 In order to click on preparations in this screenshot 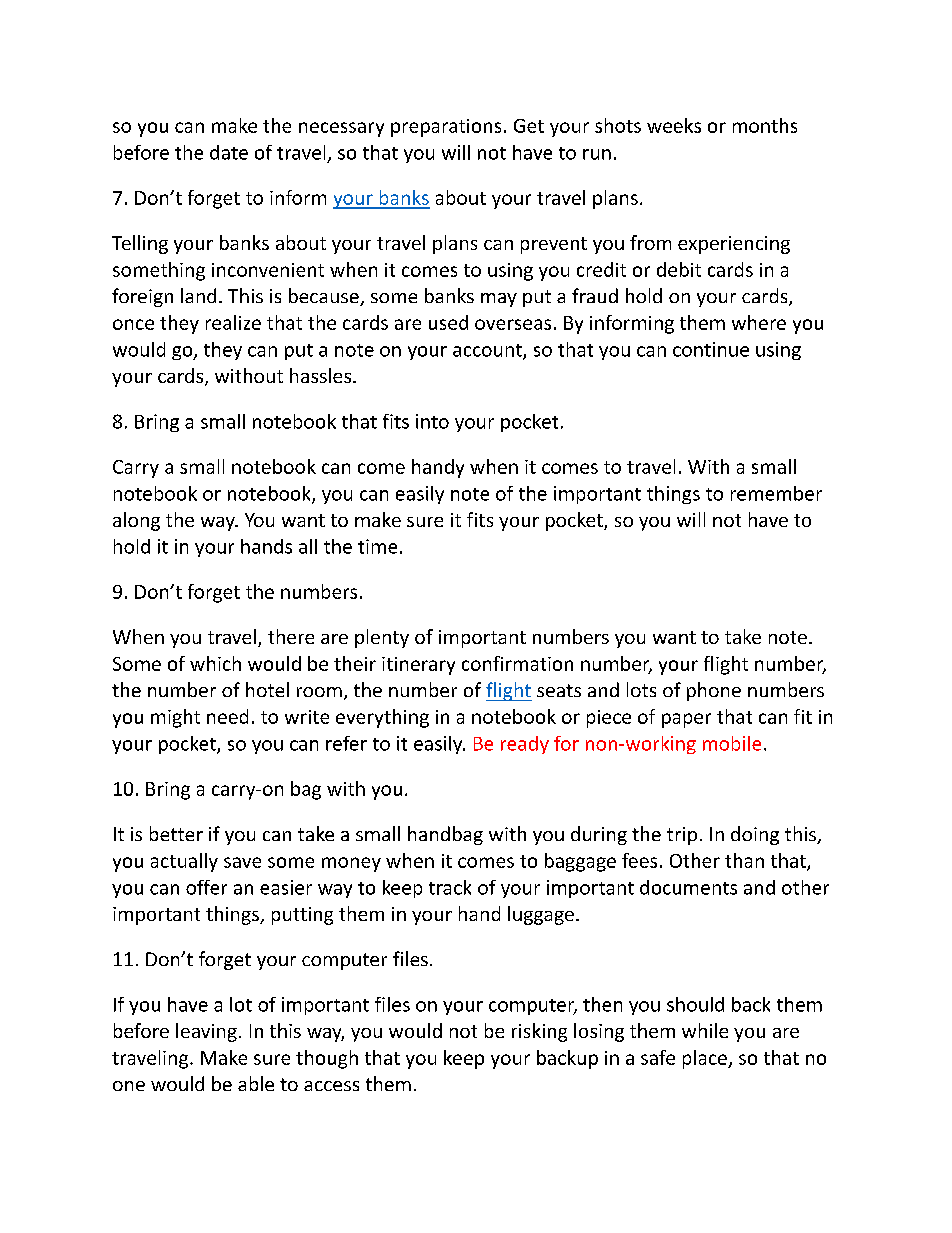, I will do `click(446, 128)`.
